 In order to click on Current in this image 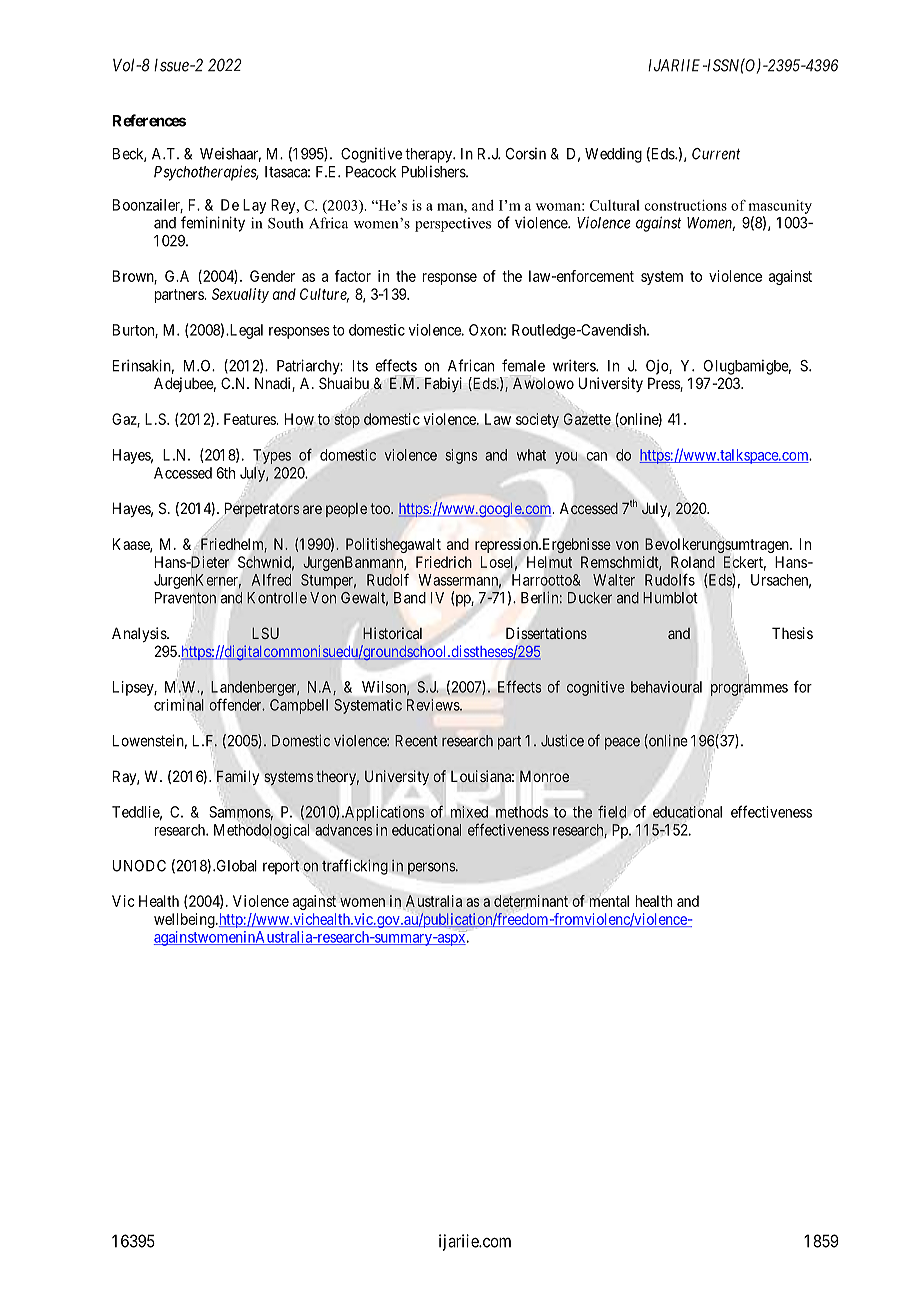, I will do `click(716, 154)`.
